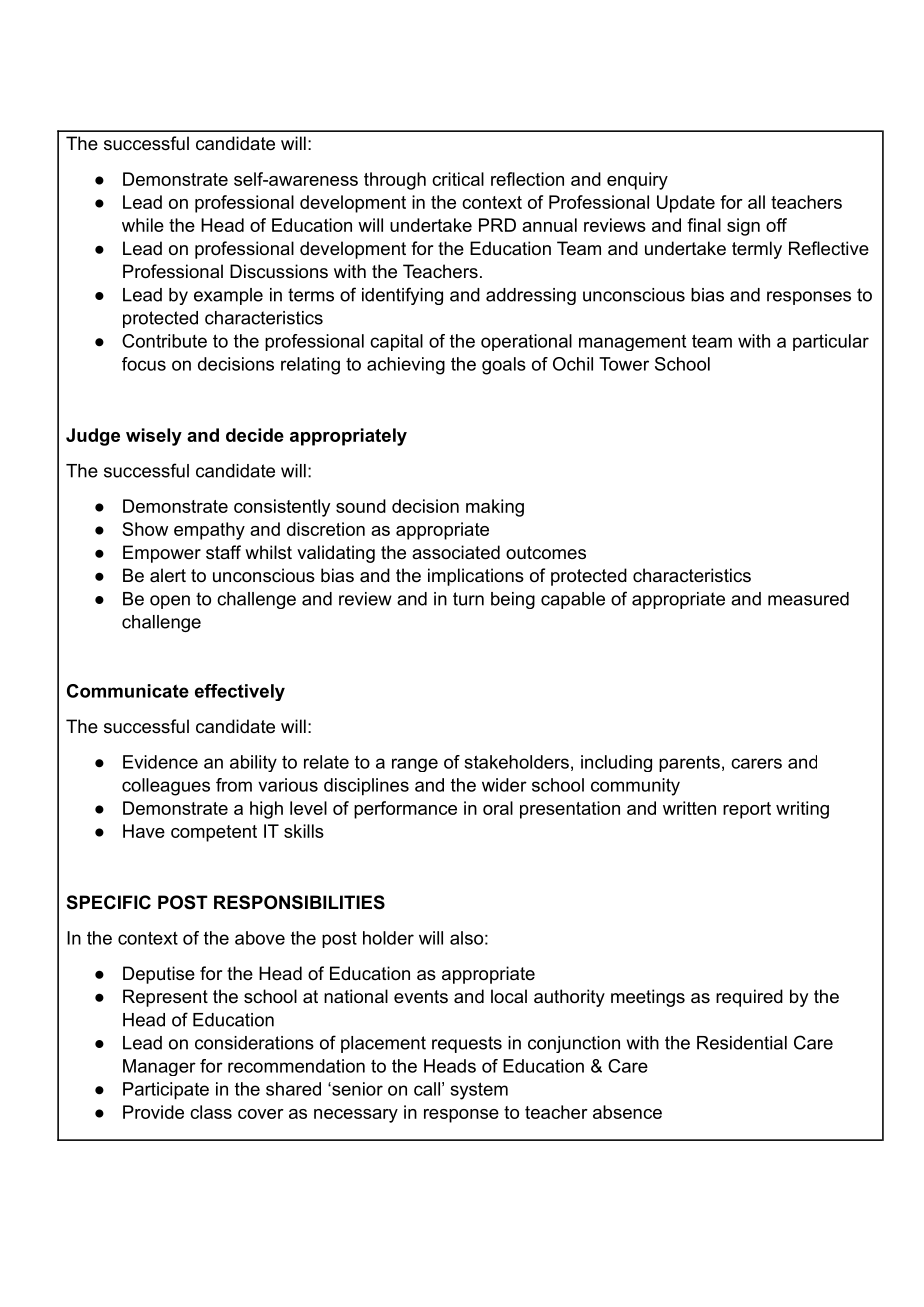 This screenshot has width=924, height=1307. Describe the element at coordinates (479, 1091) in the screenshot. I see `system` at that location.
